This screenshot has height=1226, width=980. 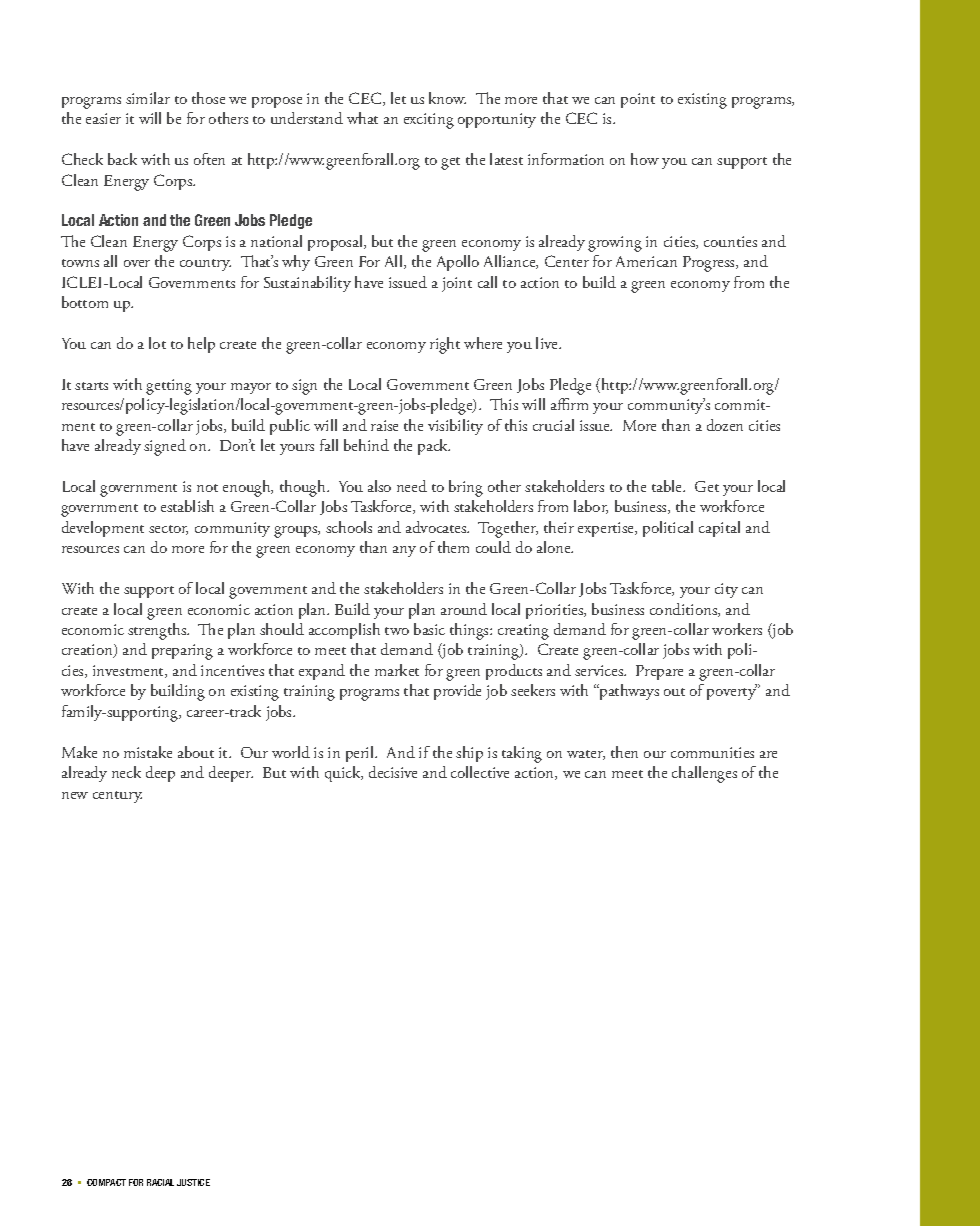 I want to click on exciting, so click(x=429, y=121).
